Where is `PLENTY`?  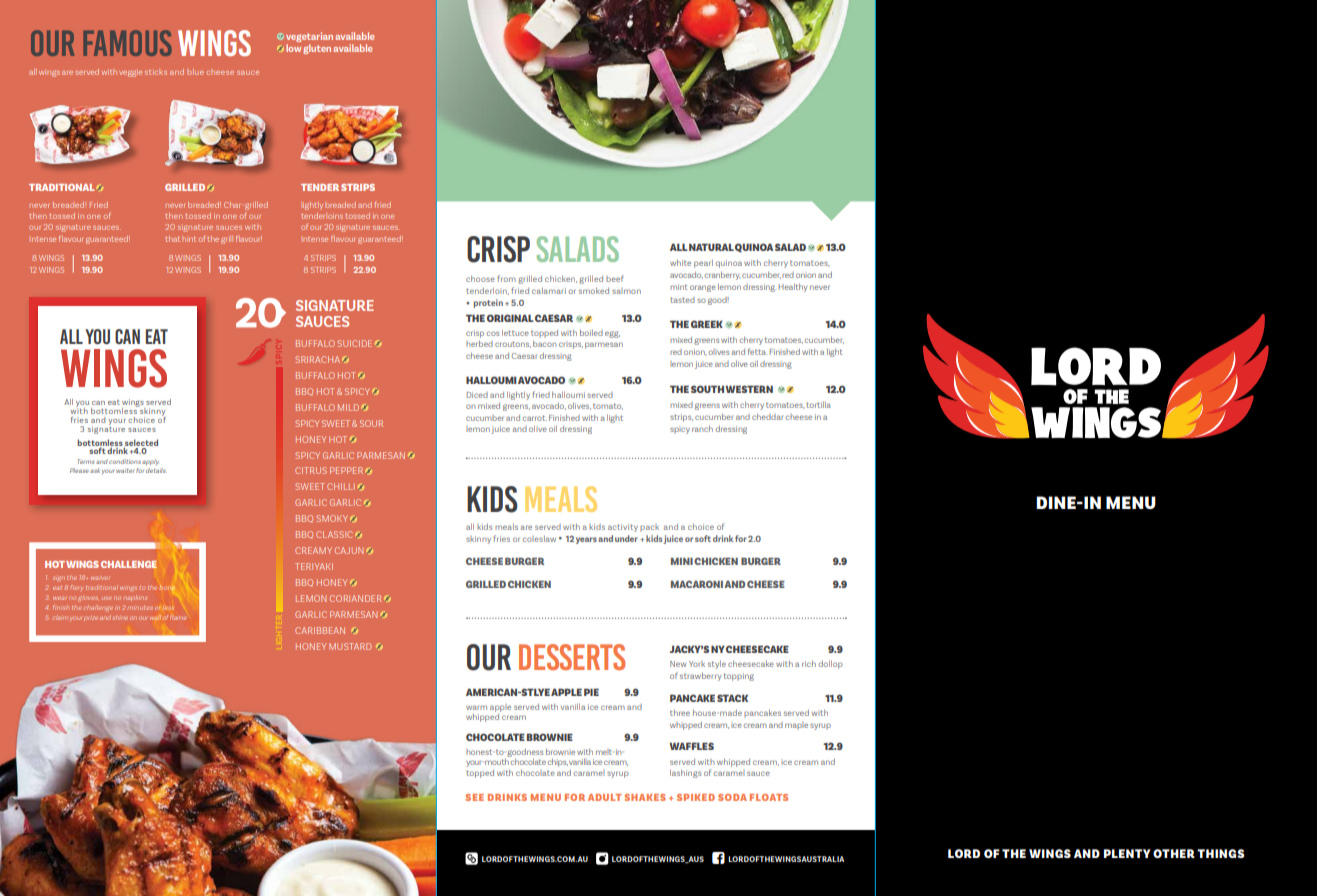 PLENTY is located at coordinates (1127, 853).
